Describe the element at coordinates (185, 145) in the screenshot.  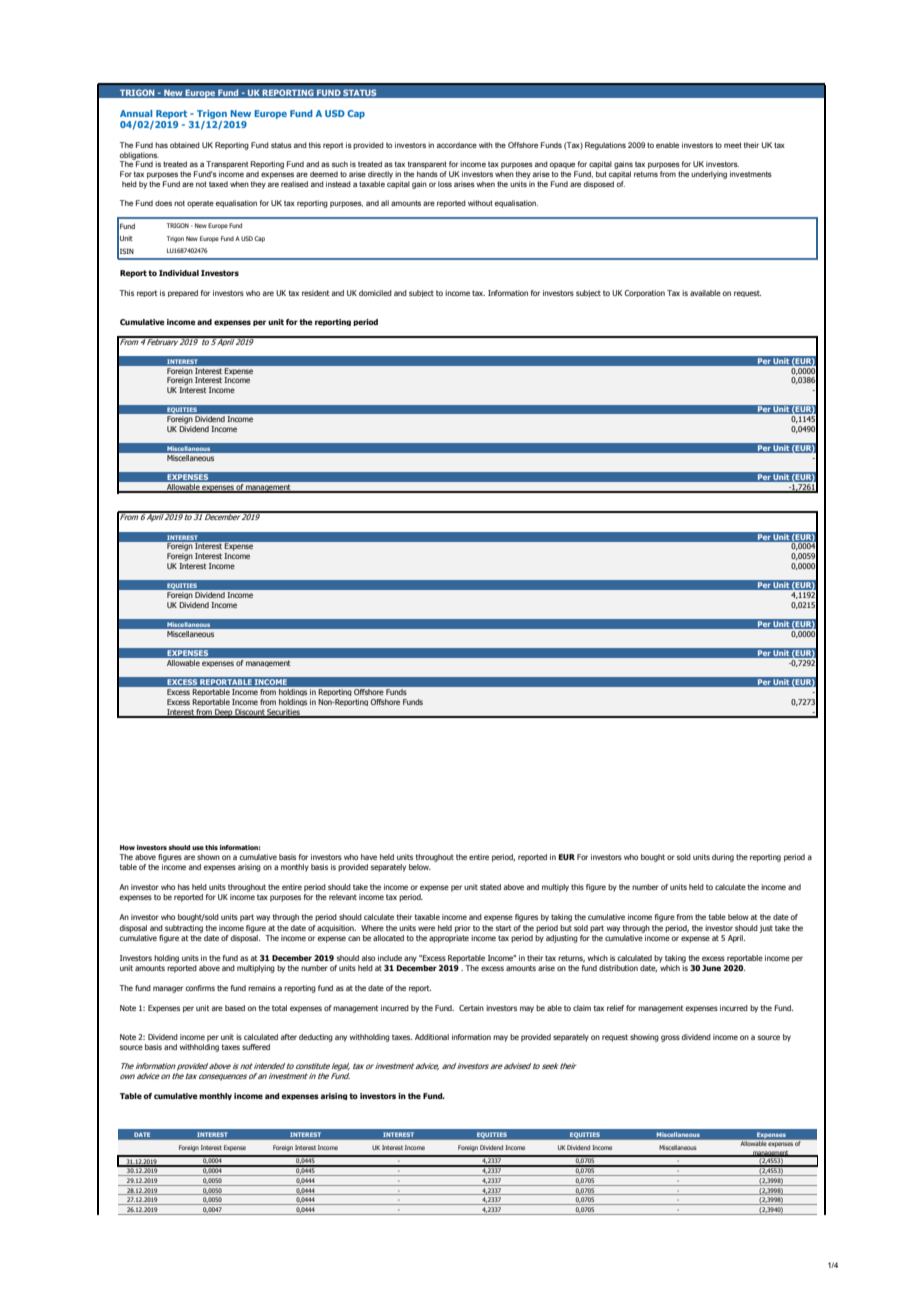
I see `obtained` at that location.
